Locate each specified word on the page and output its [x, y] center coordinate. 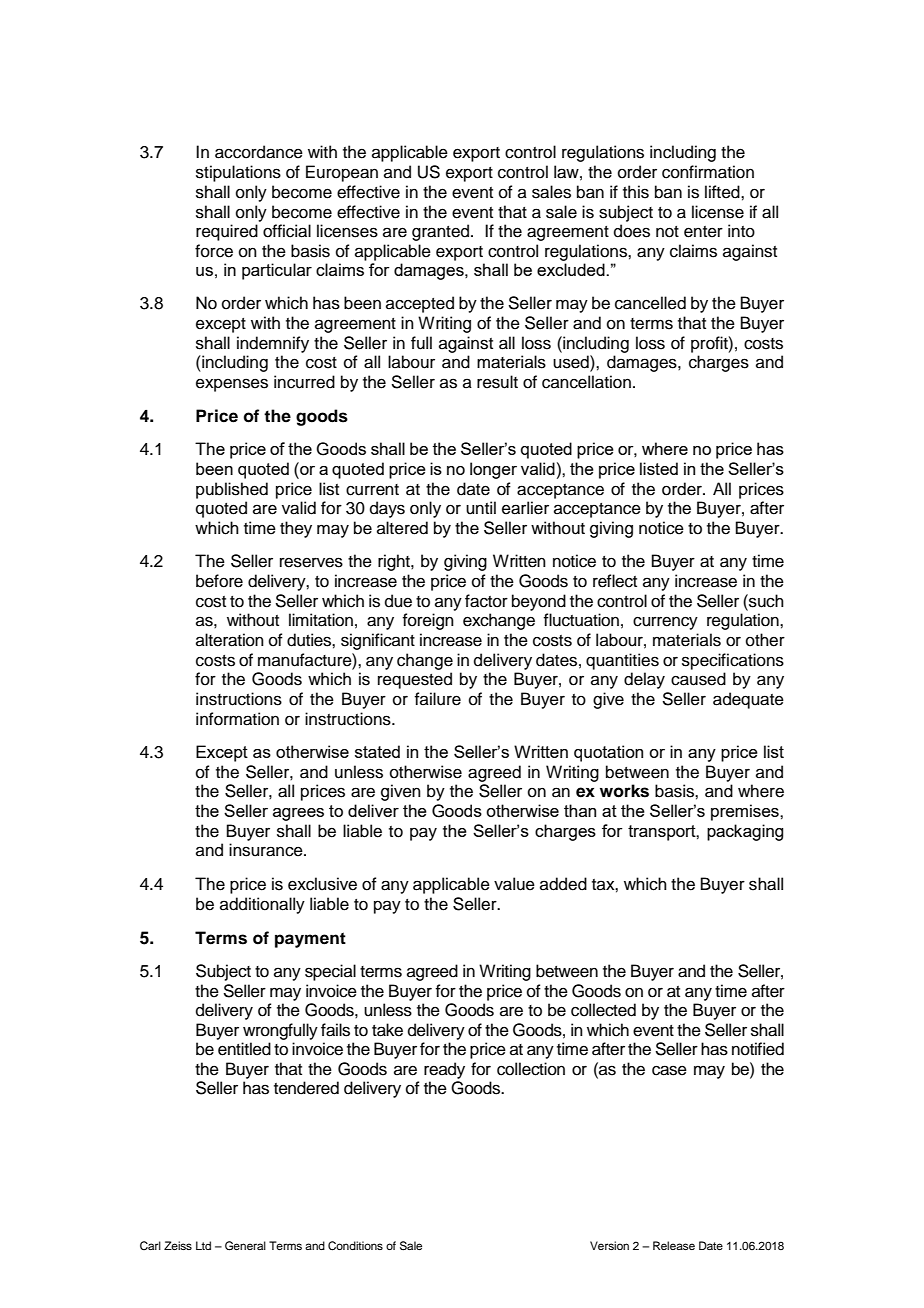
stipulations [238, 173]
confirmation [708, 172]
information [237, 719]
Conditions [355, 1246]
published [232, 490]
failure [437, 699]
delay [644, 680]
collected [603, 1010]
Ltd [203, 1245]
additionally [262, 905]
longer [493, 470]
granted [442, 232]
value [514, 884]
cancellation [586, 382]
